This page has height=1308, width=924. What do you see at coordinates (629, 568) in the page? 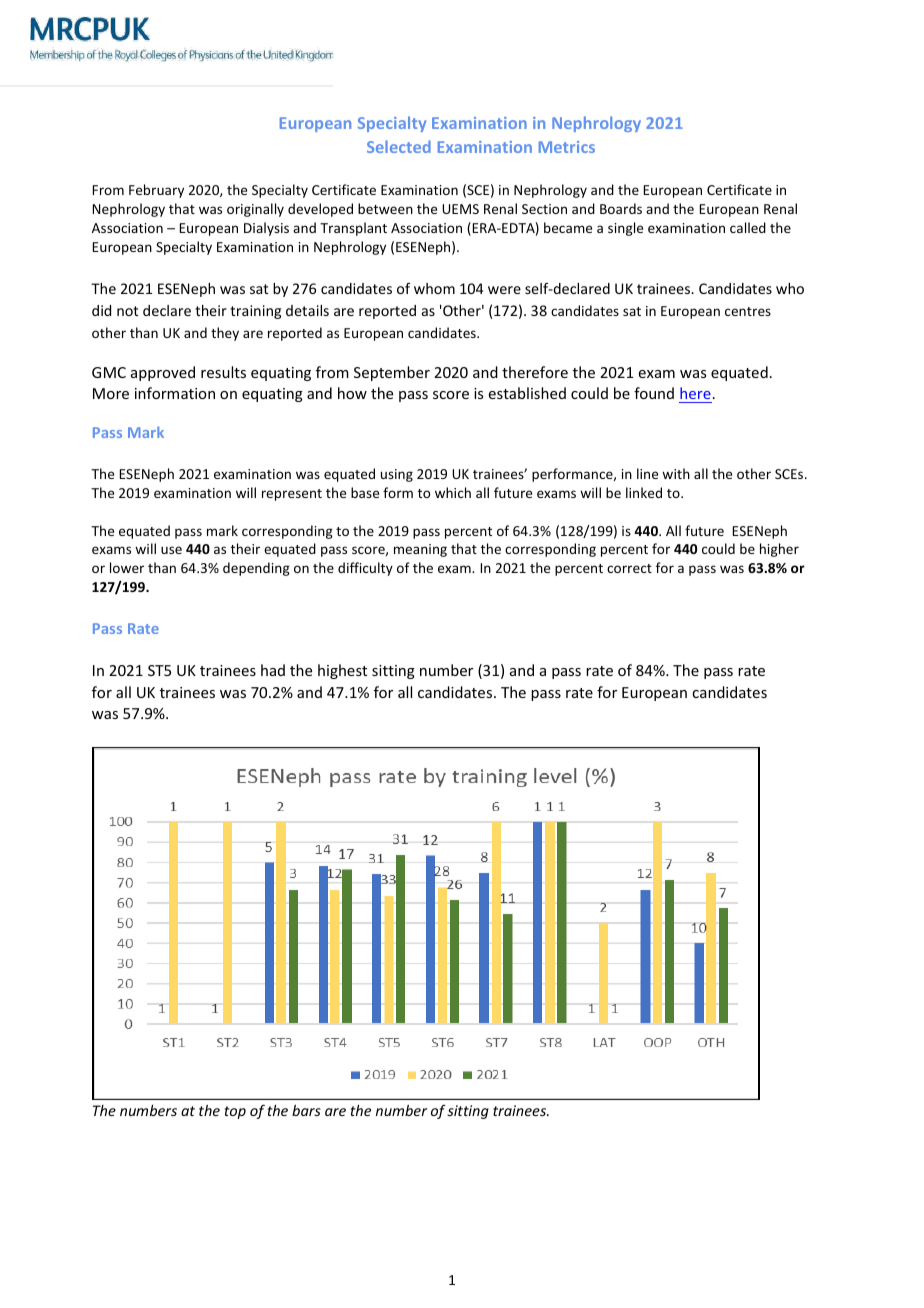
I see `correct` at bounding box center [629, 568].
